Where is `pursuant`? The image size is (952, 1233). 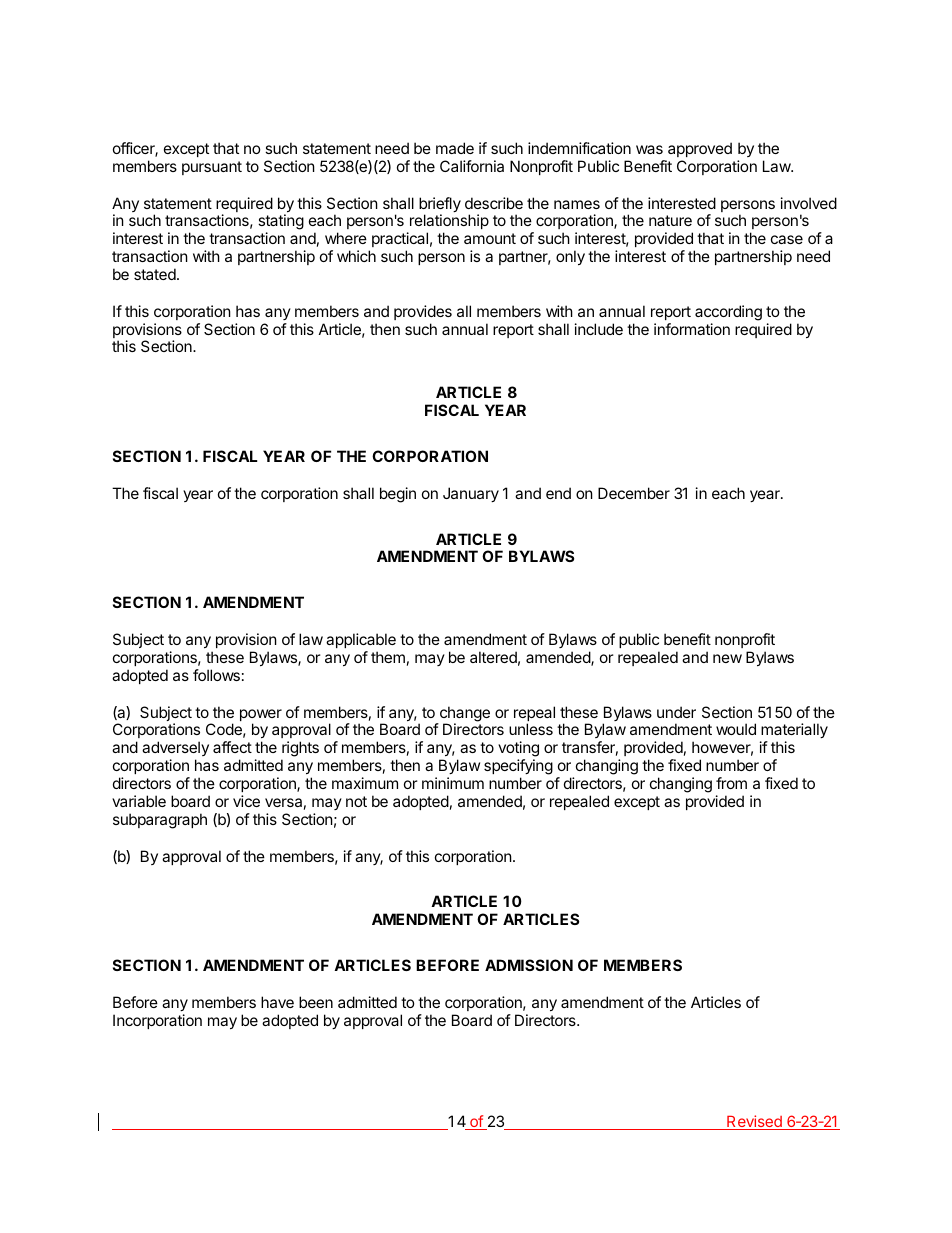 pursuant is located at coordinates (212, 168).
